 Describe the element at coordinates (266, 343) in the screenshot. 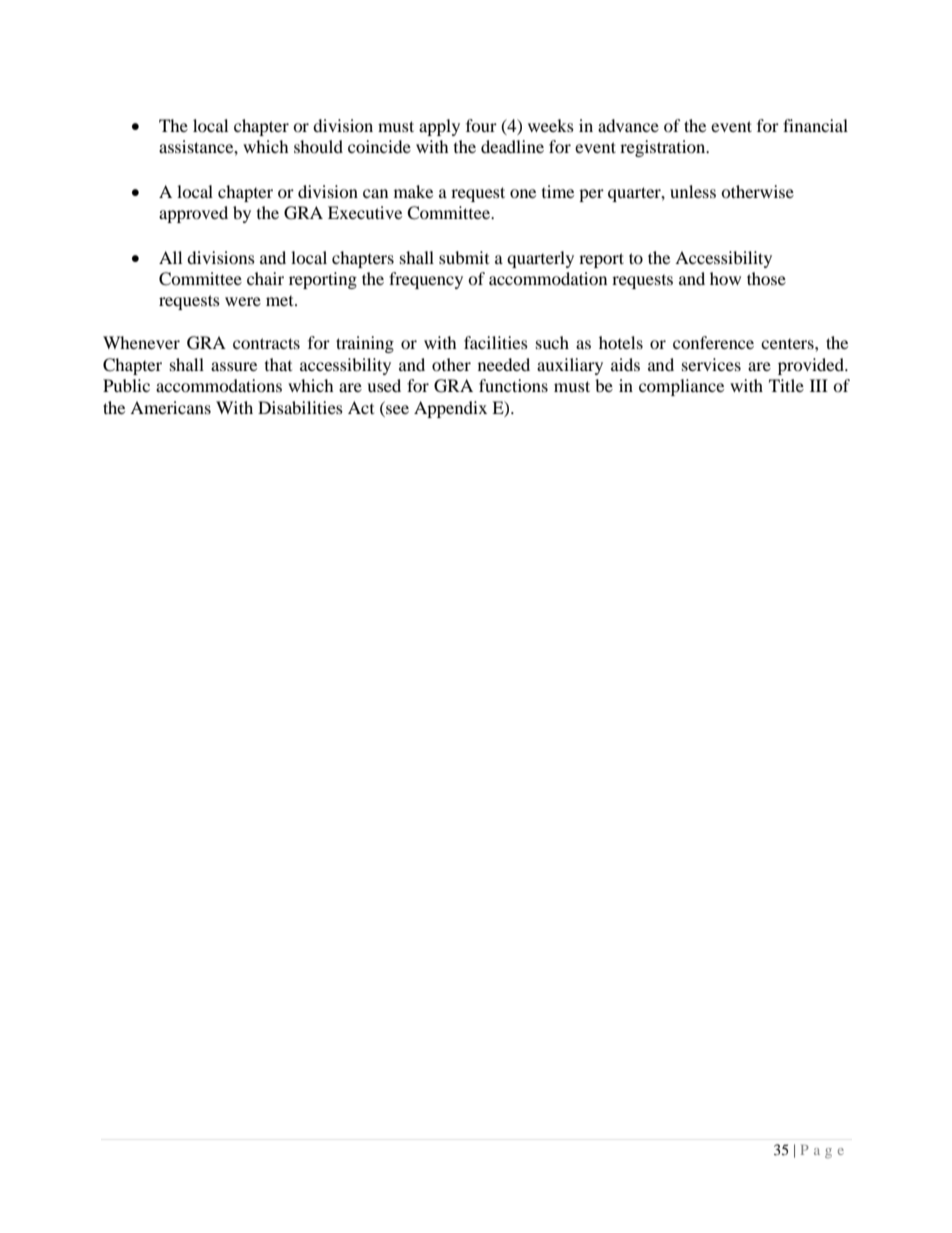

I see `contracts` at that location.
